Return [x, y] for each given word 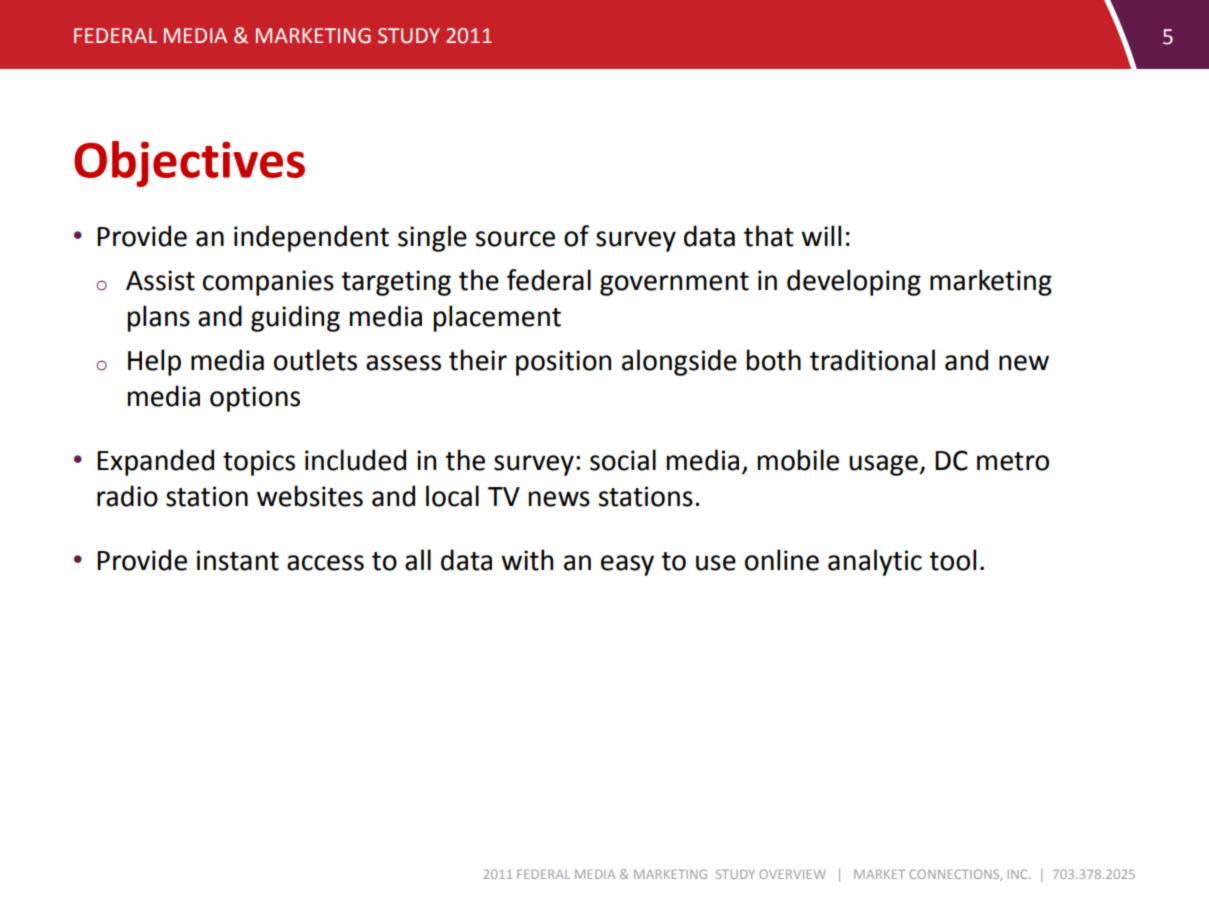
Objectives [189, 164]
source [515, 239]
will [821, 235]
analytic [875, 562]
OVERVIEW [792, 874]
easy [627, 565]
